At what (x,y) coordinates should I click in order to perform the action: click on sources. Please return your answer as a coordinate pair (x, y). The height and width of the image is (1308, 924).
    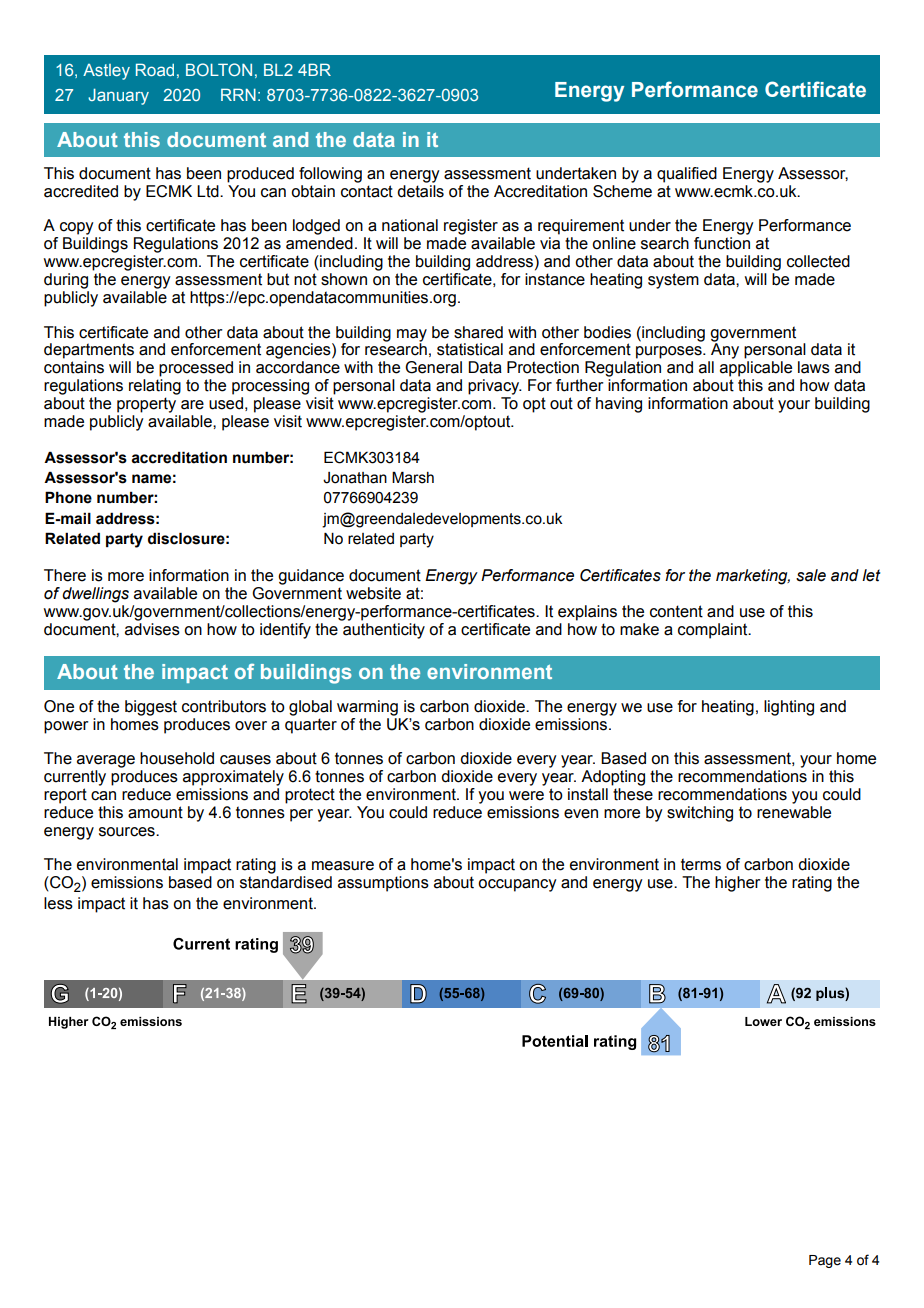
    Looking at the image, I should click on (128, 832).
